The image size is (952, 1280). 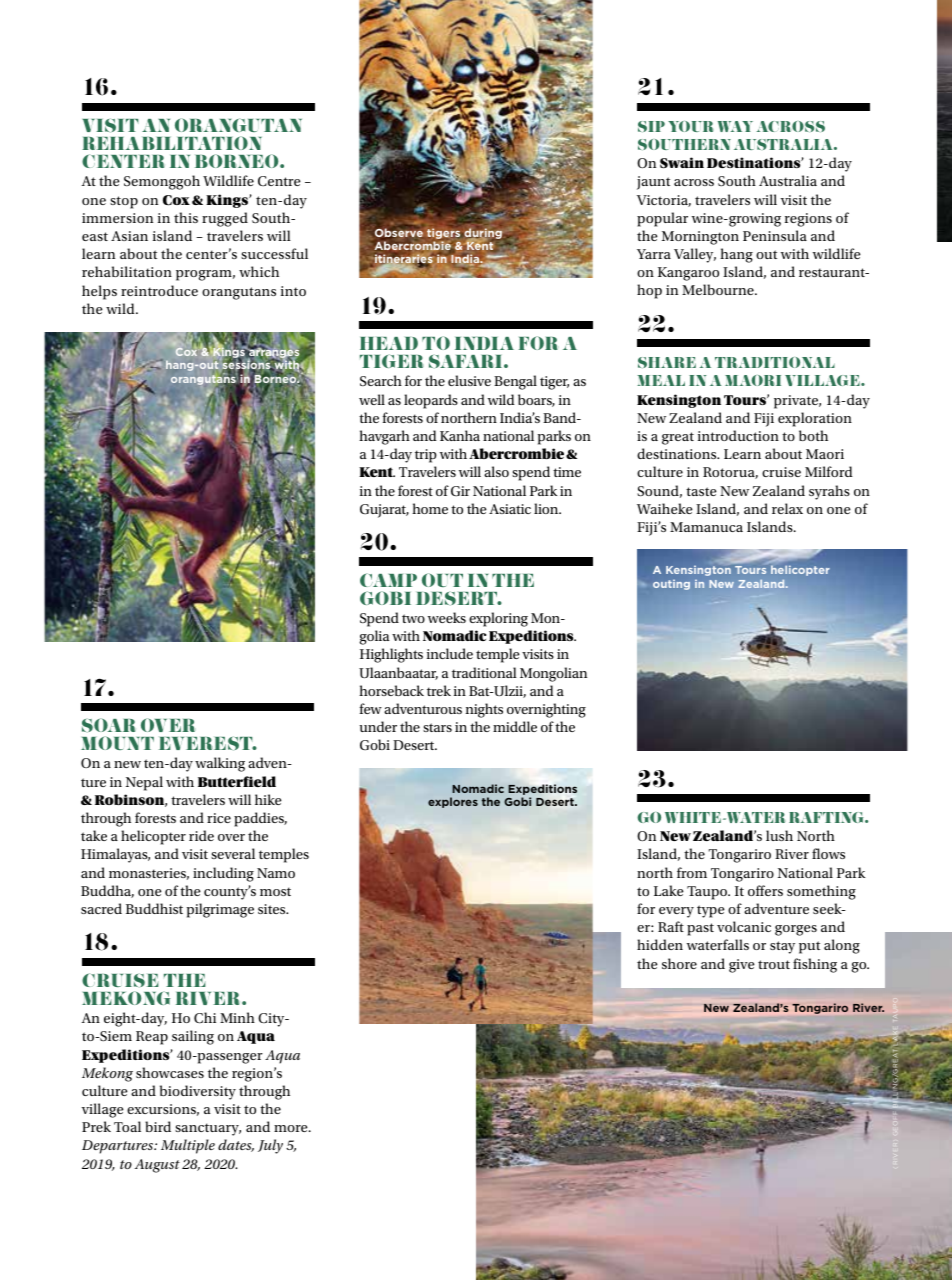 I want to click on Multiple, so click(x=188, y=1146).
